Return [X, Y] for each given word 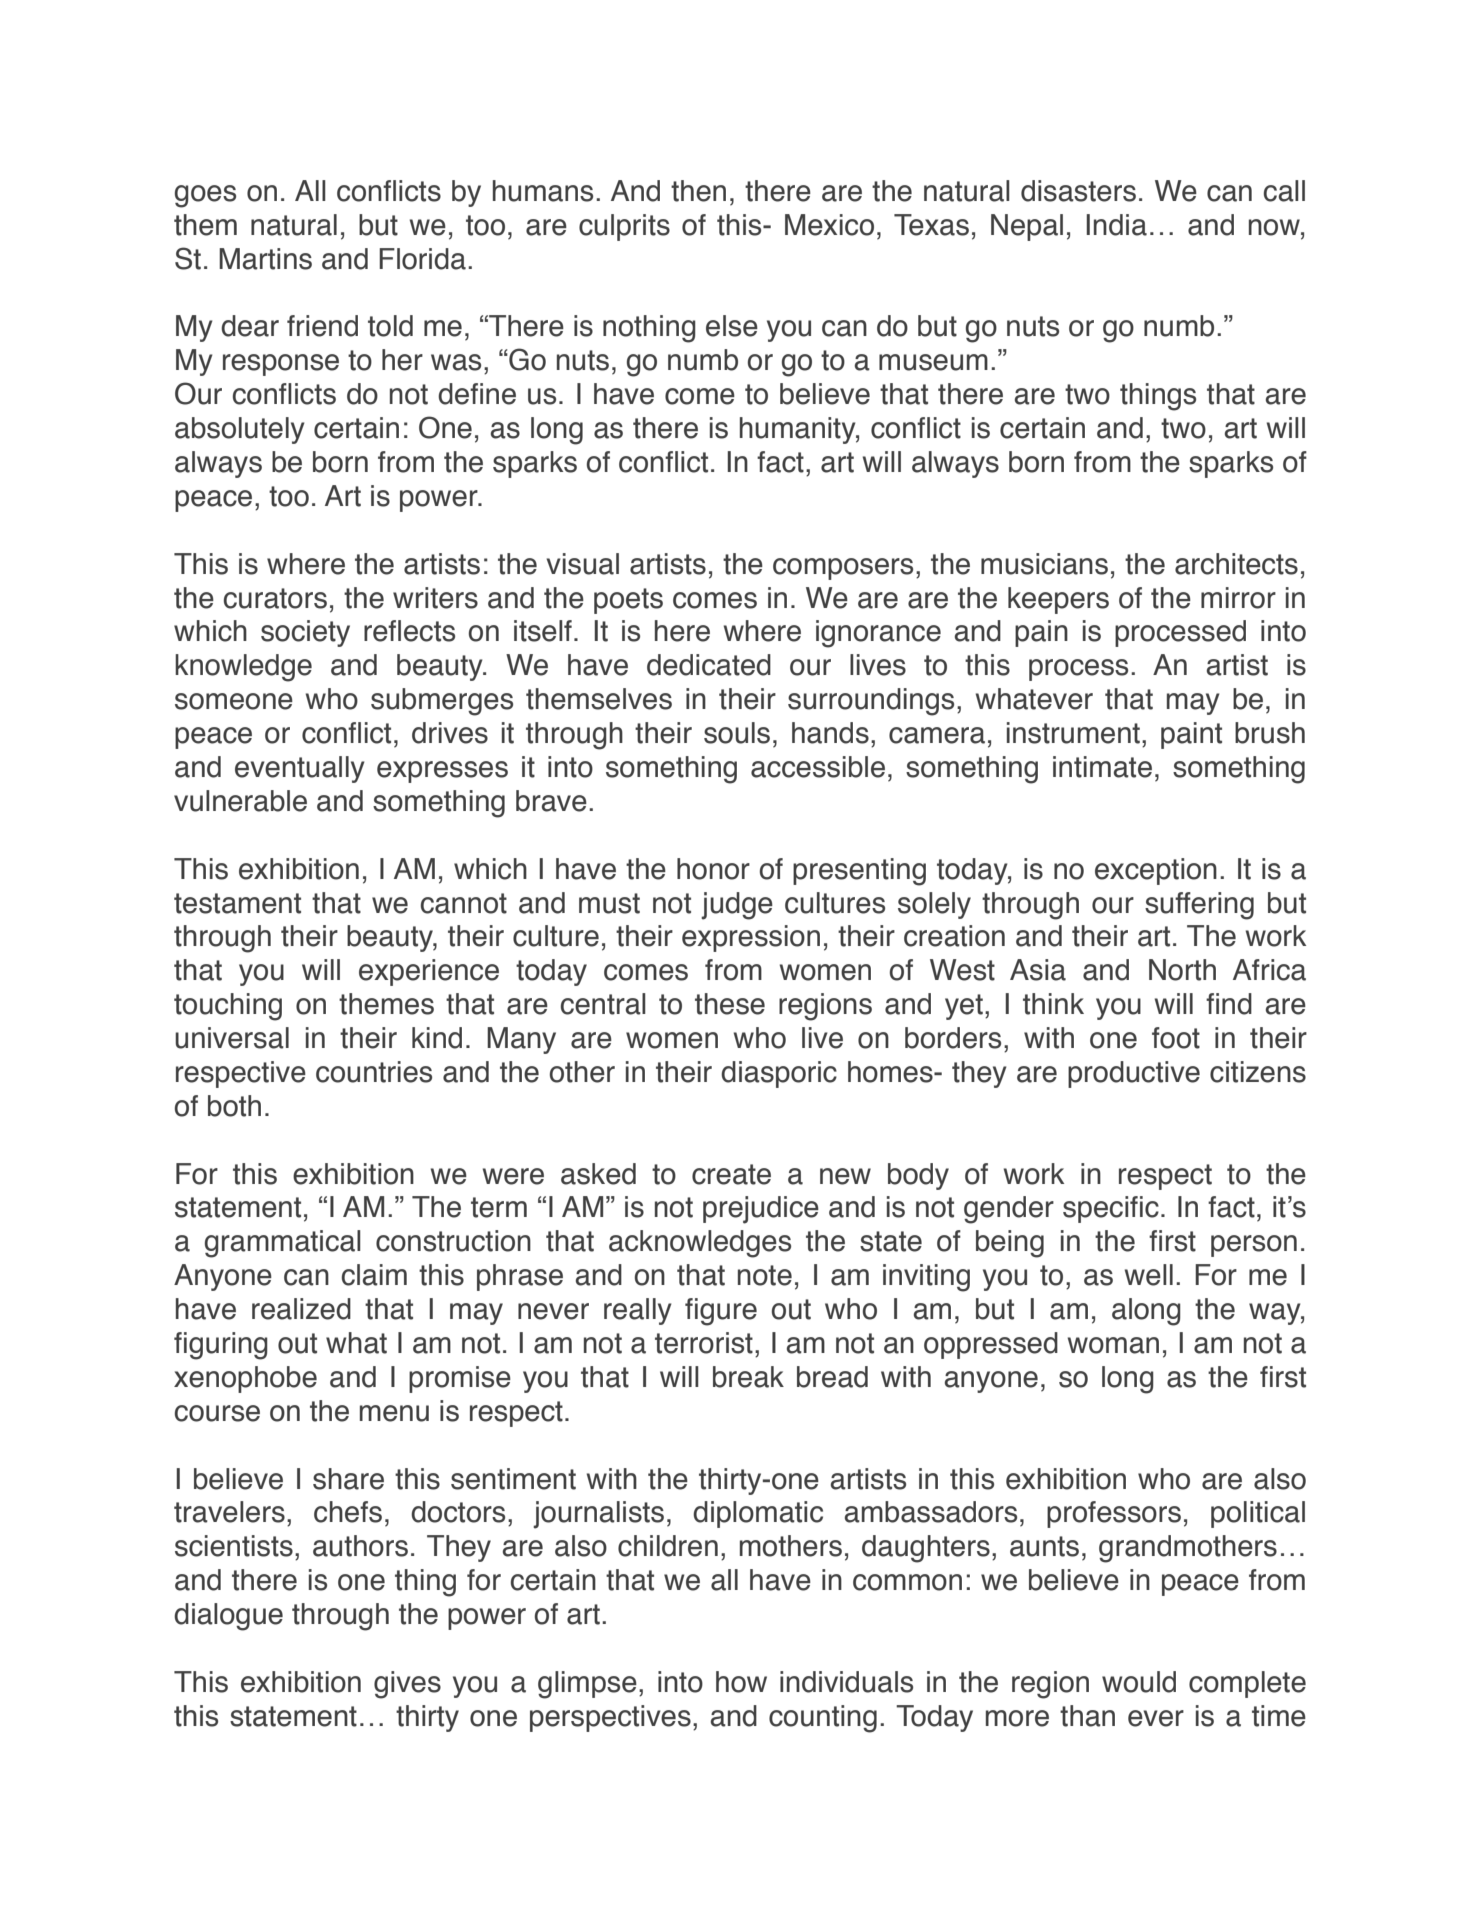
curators [275, 598]
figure [721, 1312]
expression [751, 938]
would [1139, 1682]
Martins [265, 259]
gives [407, 1685]
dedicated [709, 665]
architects [1236, 564]
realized [301, 1309]
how [741, 1682]
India [1116, 225]
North [1182, 970]
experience [429, 972]
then [698, 191]
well [1149, 1275]
